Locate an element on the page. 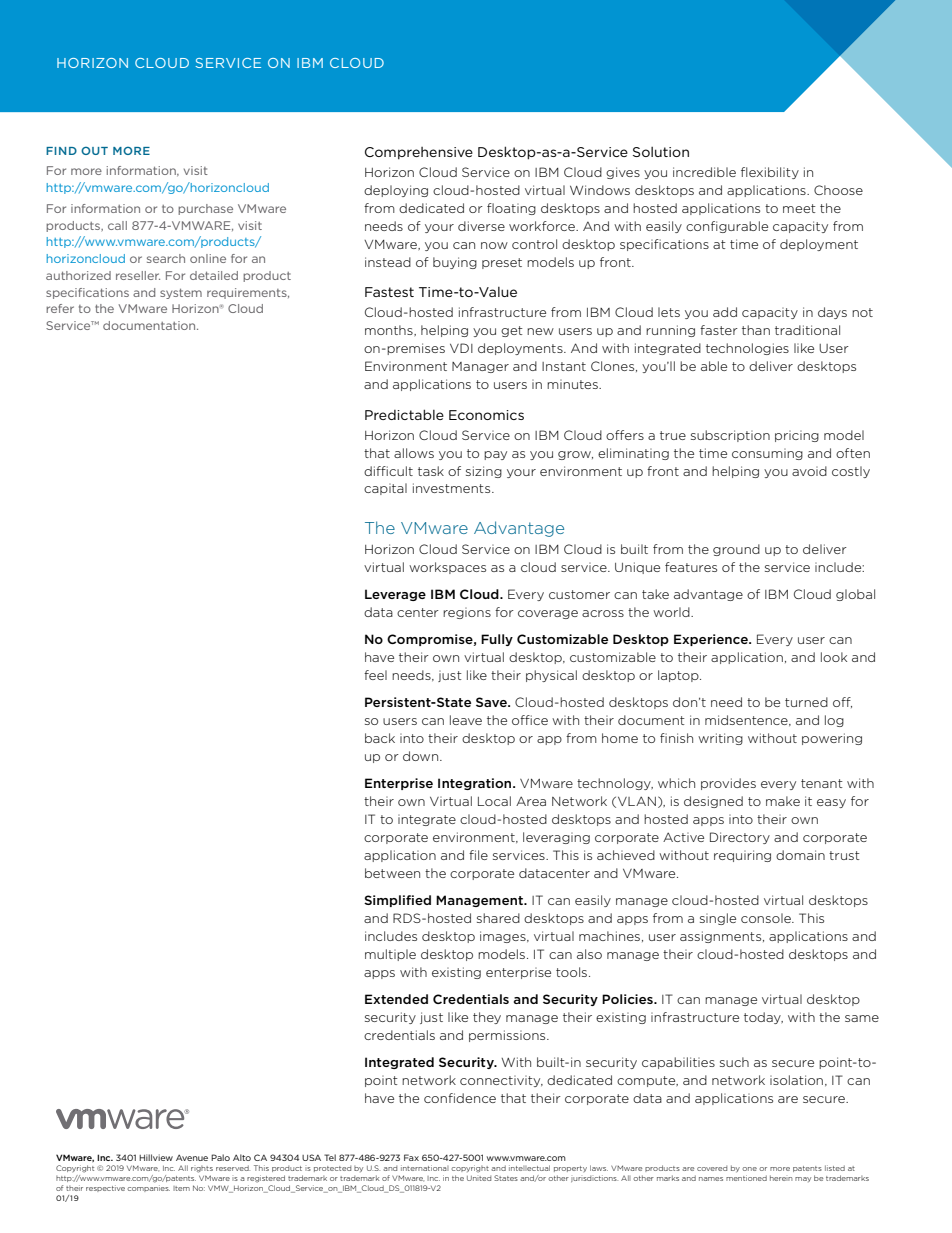 The image size is (952, 1233). Fully is located at coordinates (497, 640).
